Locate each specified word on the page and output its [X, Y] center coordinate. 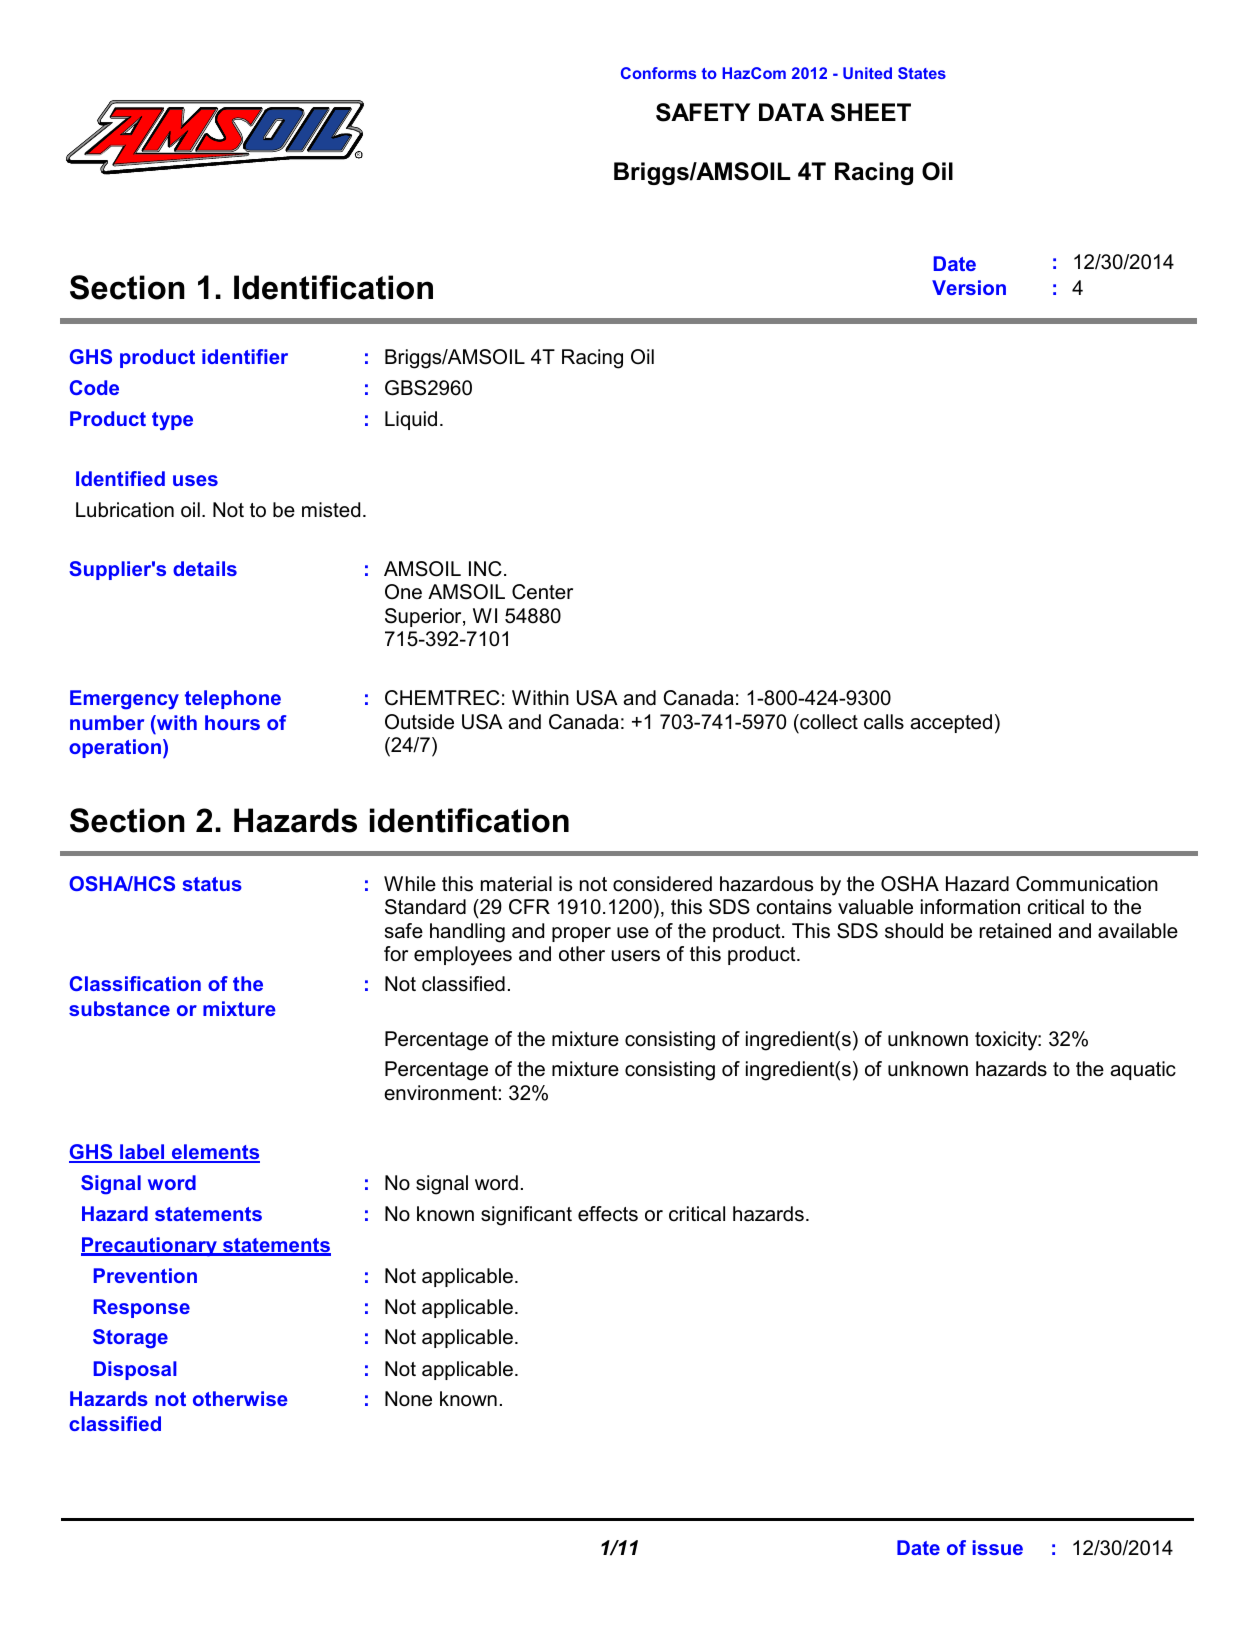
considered [662, 884]
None [408, 1399]
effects [608, 1214]
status [212, 884]
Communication [1087, 884]
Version [969, 287]
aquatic [1143, 1070]
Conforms [658, 73]
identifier [245, 356]
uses [195, 480]
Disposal [135, 1370]
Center [542, 592]
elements [215, 1153]
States [922, 73]
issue [998, 1547]
